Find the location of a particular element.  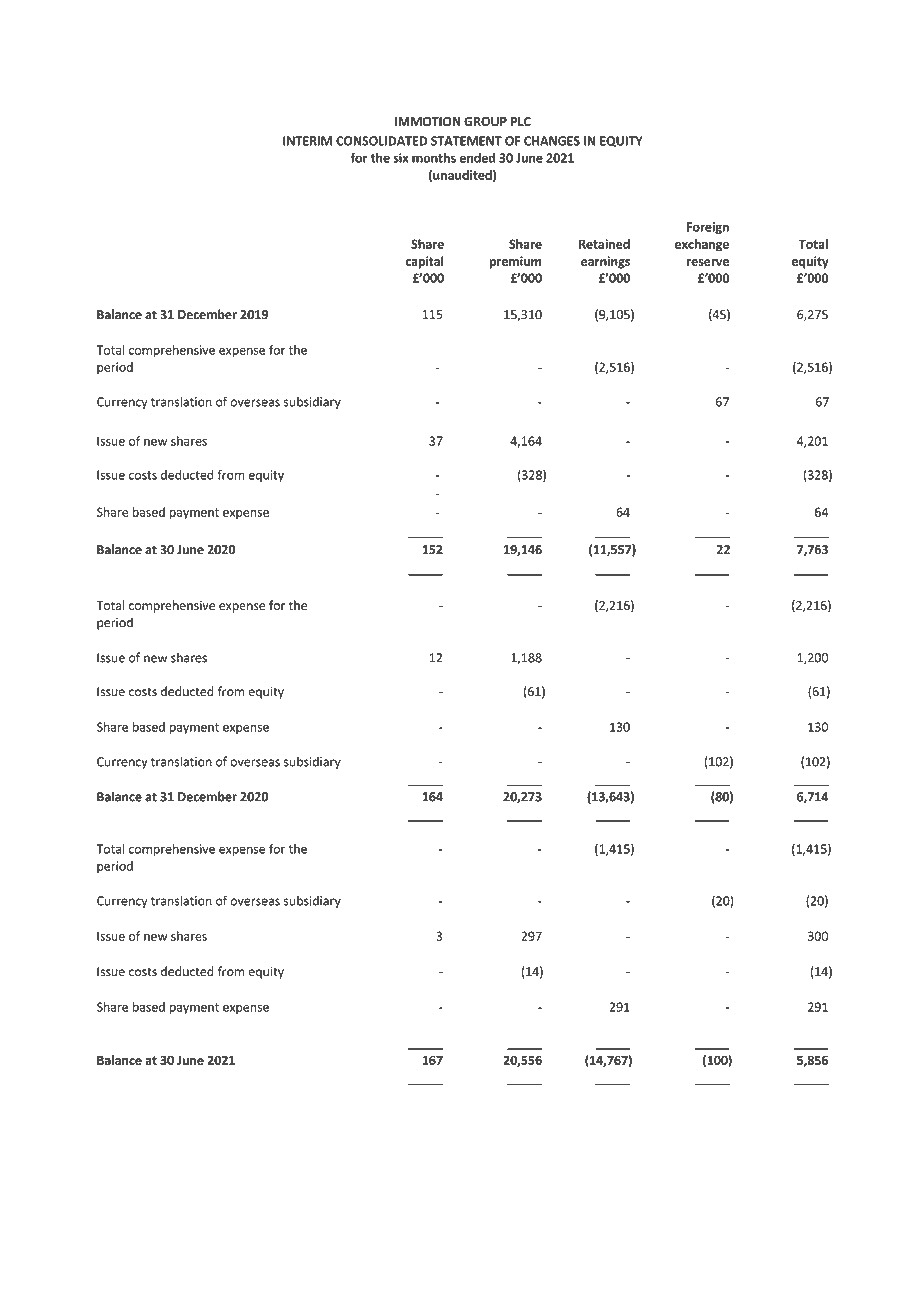

months is located at coordinates (434, 158).
